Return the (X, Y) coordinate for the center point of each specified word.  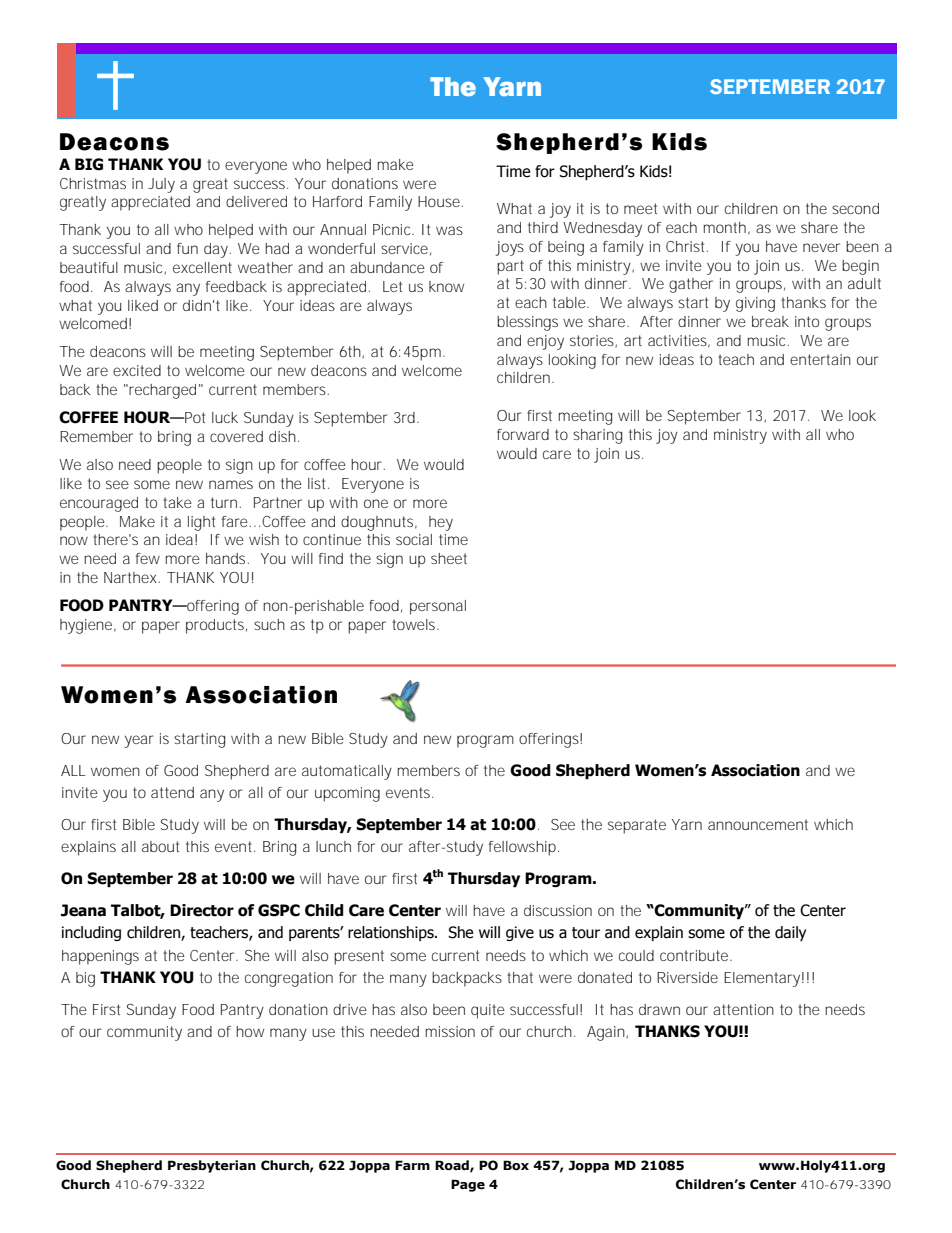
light (201, 523)
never (821, 247)
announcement (758, 824)
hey (441, 523)
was (449, 230)
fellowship (524, 848)
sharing (597, 436)
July (161, 185)
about (160, 846)
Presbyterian (212, 1166)
